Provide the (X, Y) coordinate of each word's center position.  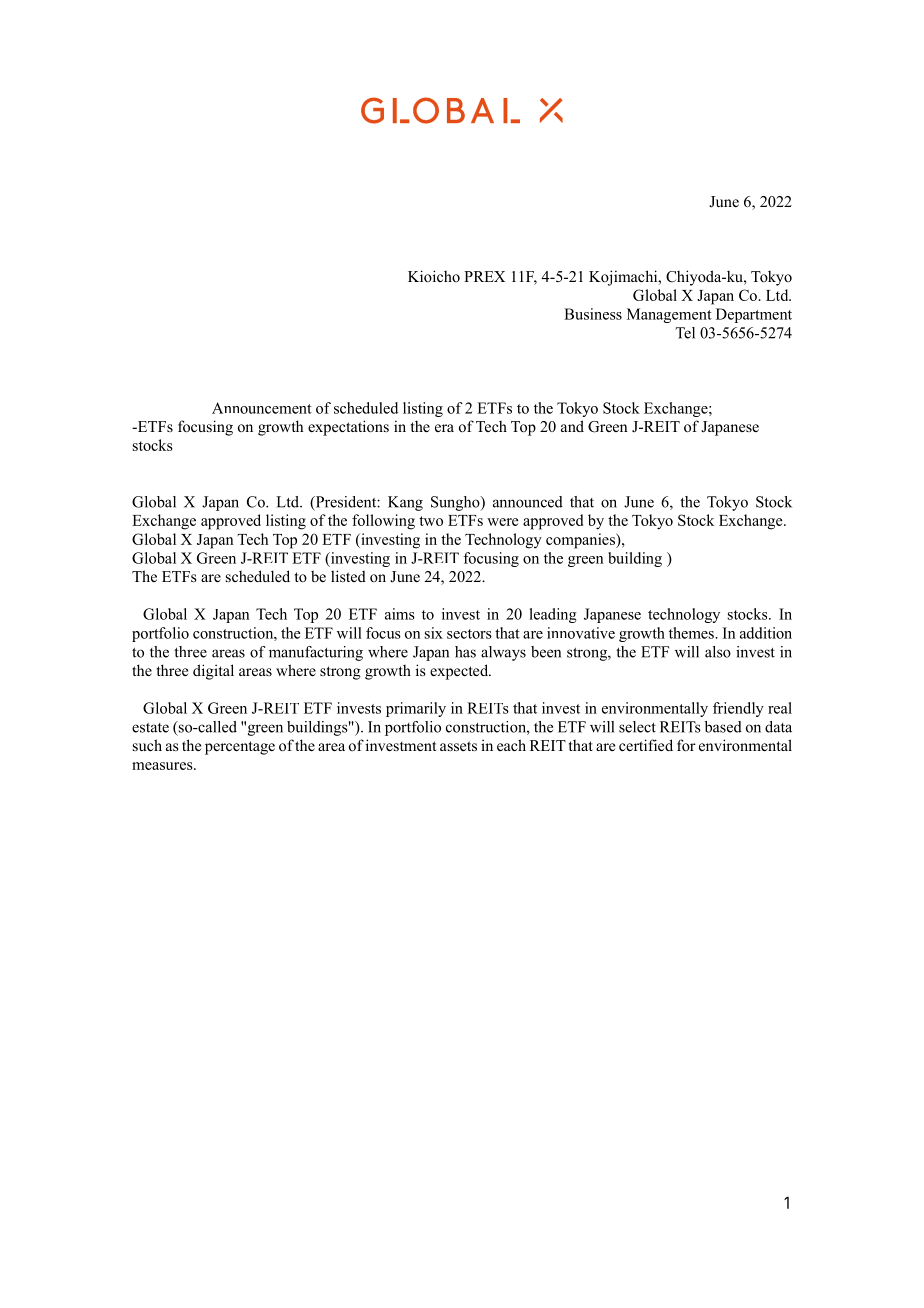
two (431, 521)
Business (593, 314)
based (723, 727)
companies (581, 541)
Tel (685, 333)
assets (458, 746)
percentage (240, 748)
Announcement (262, 408)
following (383, 522)
